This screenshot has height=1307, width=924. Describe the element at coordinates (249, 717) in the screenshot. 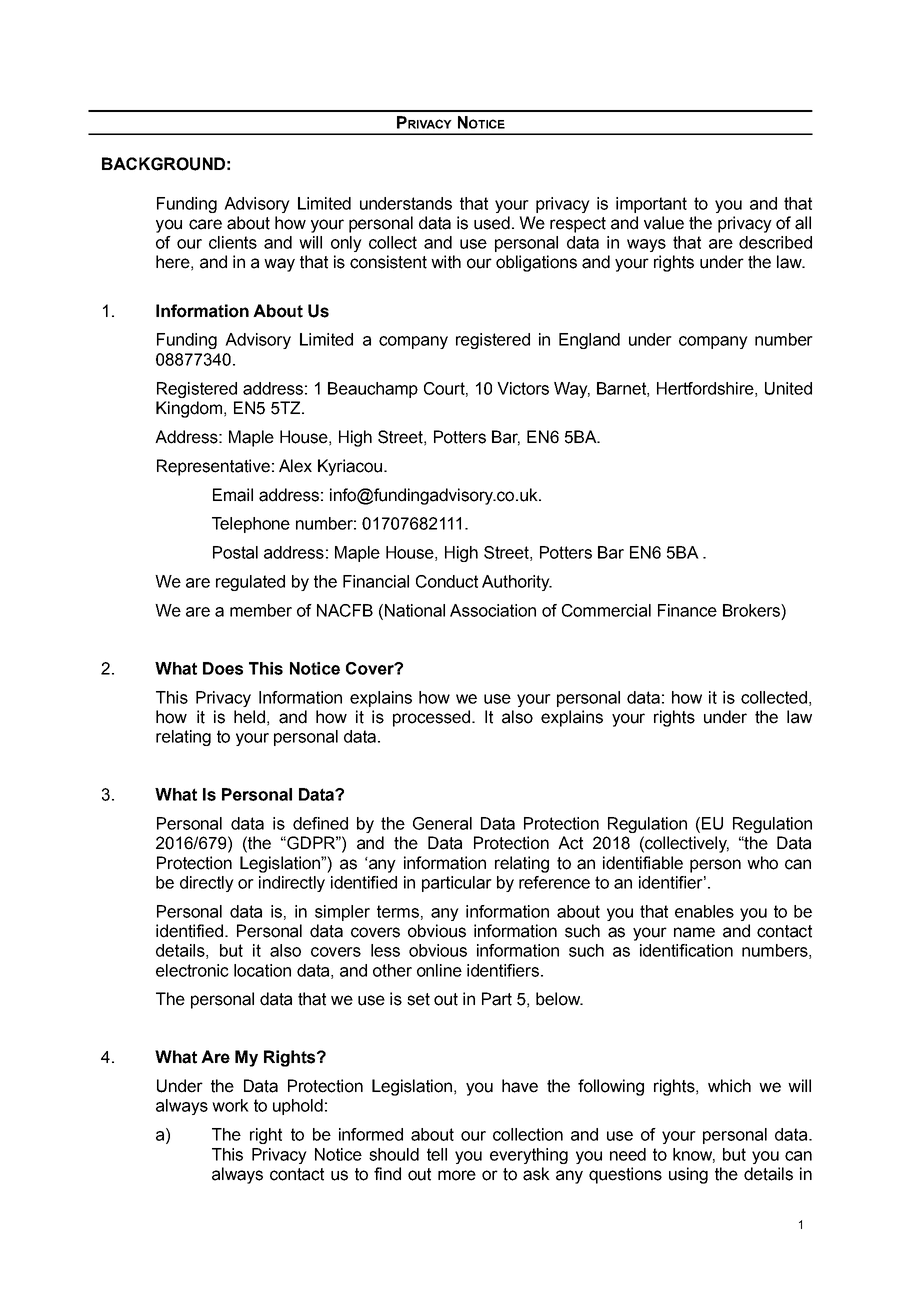

I see `held` at that location.
